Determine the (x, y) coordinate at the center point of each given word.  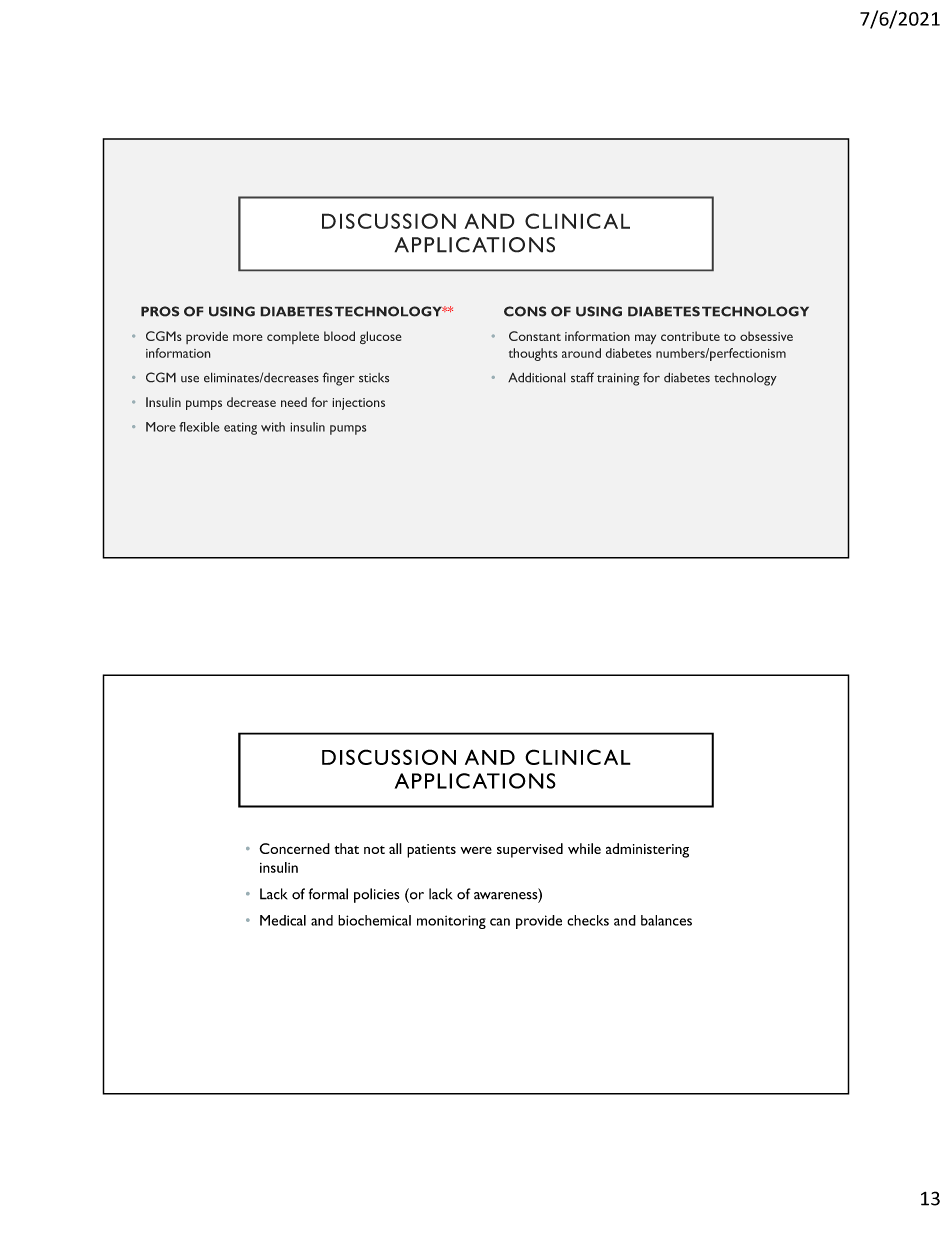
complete (293, 337)
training (618, 379)
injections (358, 404)
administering (647, 850)
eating (240, 428)
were (476, 850)
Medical (283, 920)
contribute (690, 336)
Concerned (294, 848)
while (584, 848)
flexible (199, 427)
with (273, 427)
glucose (381, 337)
